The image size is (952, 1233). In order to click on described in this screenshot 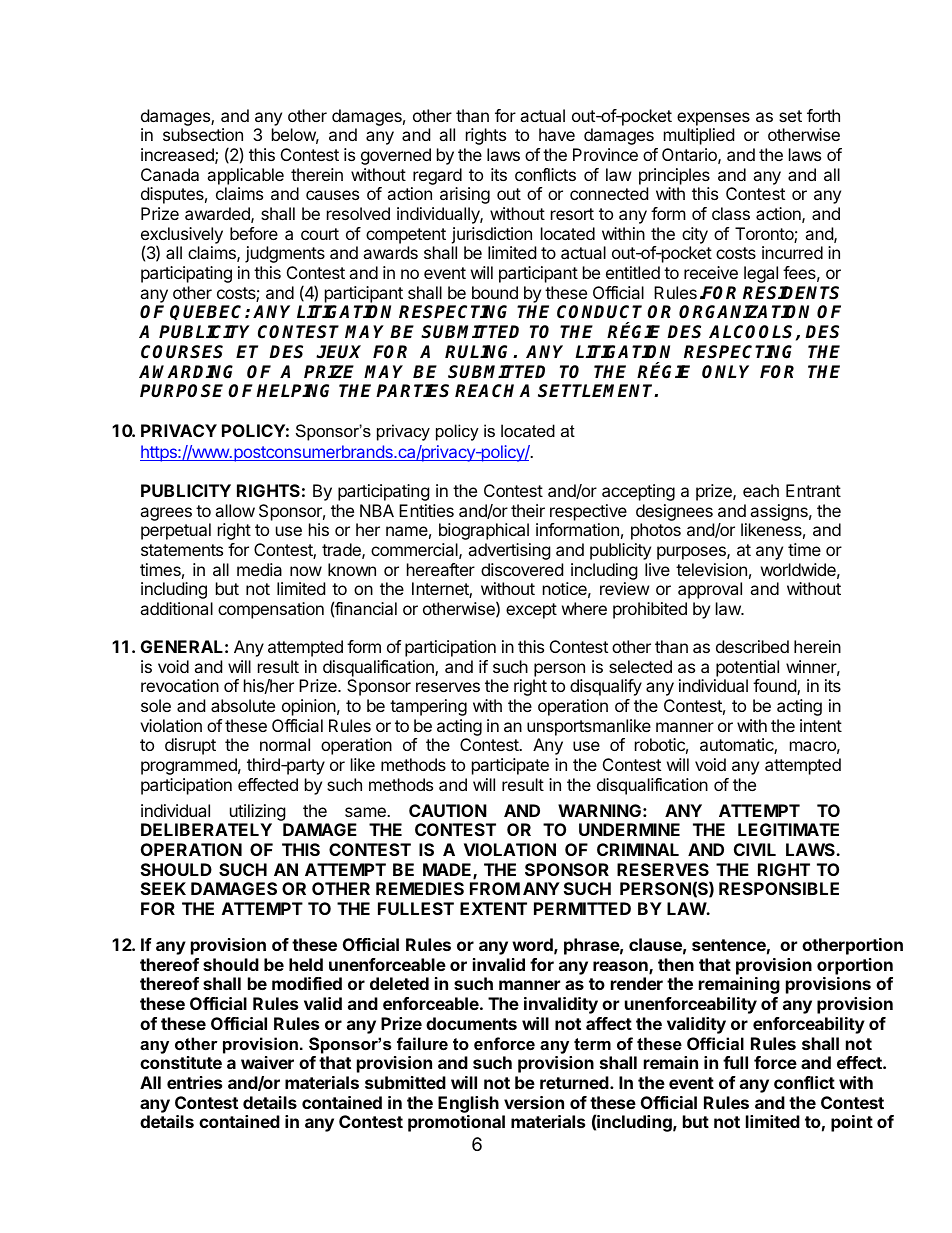, I will do `click(752, 646)`.
